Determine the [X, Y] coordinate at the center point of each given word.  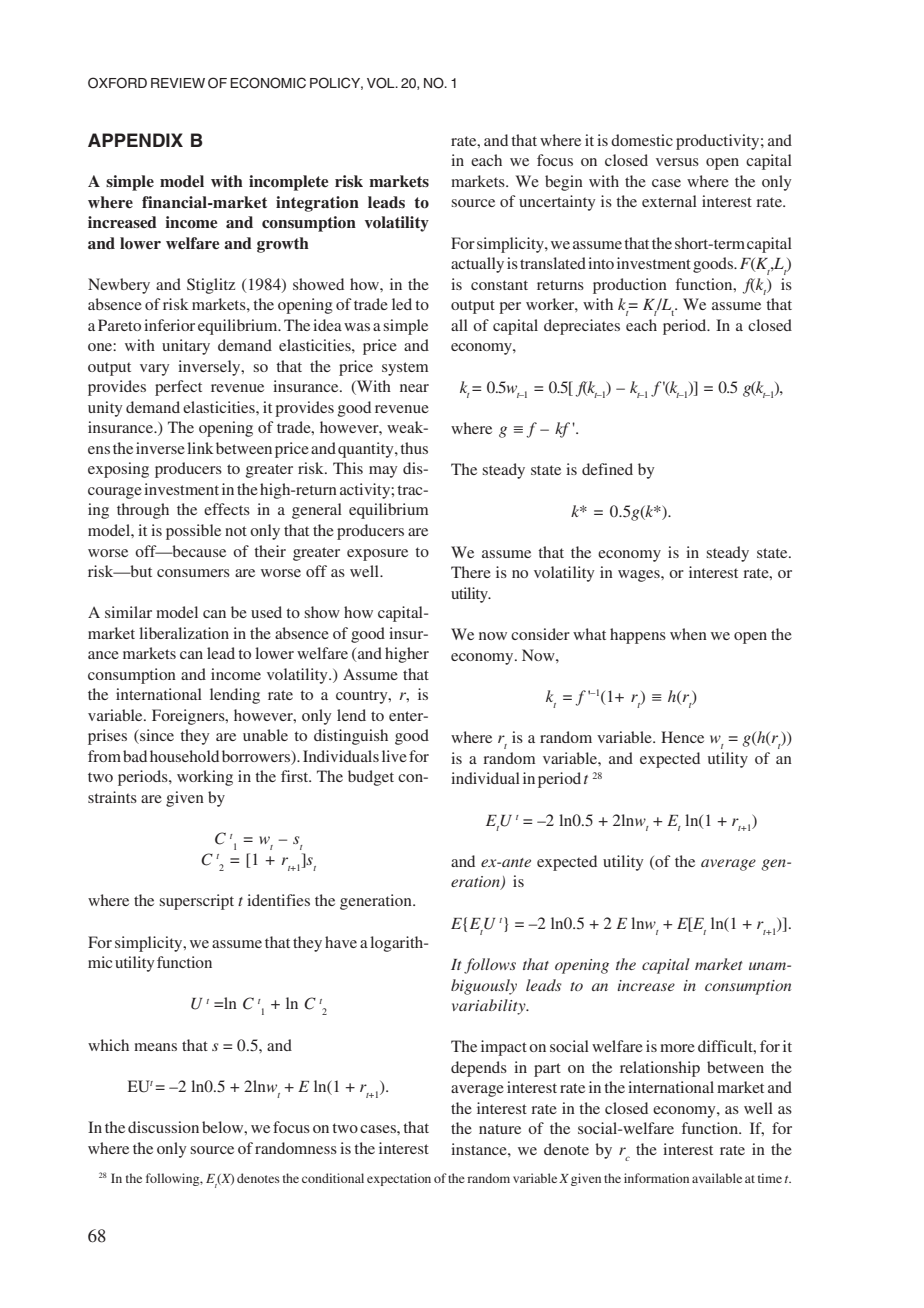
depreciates [582, 327]
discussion [163, 1127]
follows [490, 966]
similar [128, 612]
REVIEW [178, 83]
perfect [178, 388]
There [471, 572]
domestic [642, 140]
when [688, 634]
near [414, 388]
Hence [682, 737]
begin [564, 183]
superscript [196, 902]
